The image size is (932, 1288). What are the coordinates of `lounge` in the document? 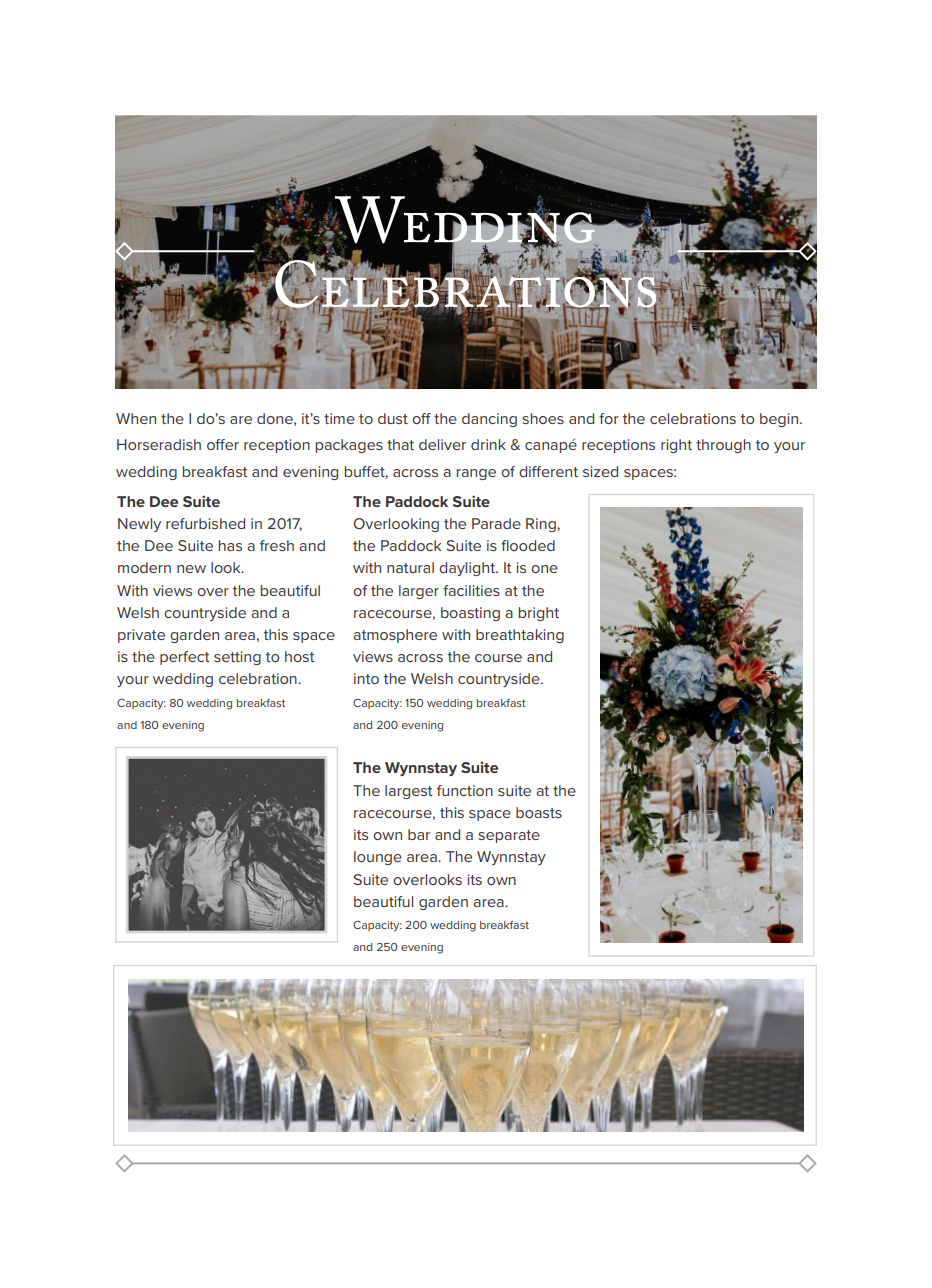 It's located at (378, 858).
